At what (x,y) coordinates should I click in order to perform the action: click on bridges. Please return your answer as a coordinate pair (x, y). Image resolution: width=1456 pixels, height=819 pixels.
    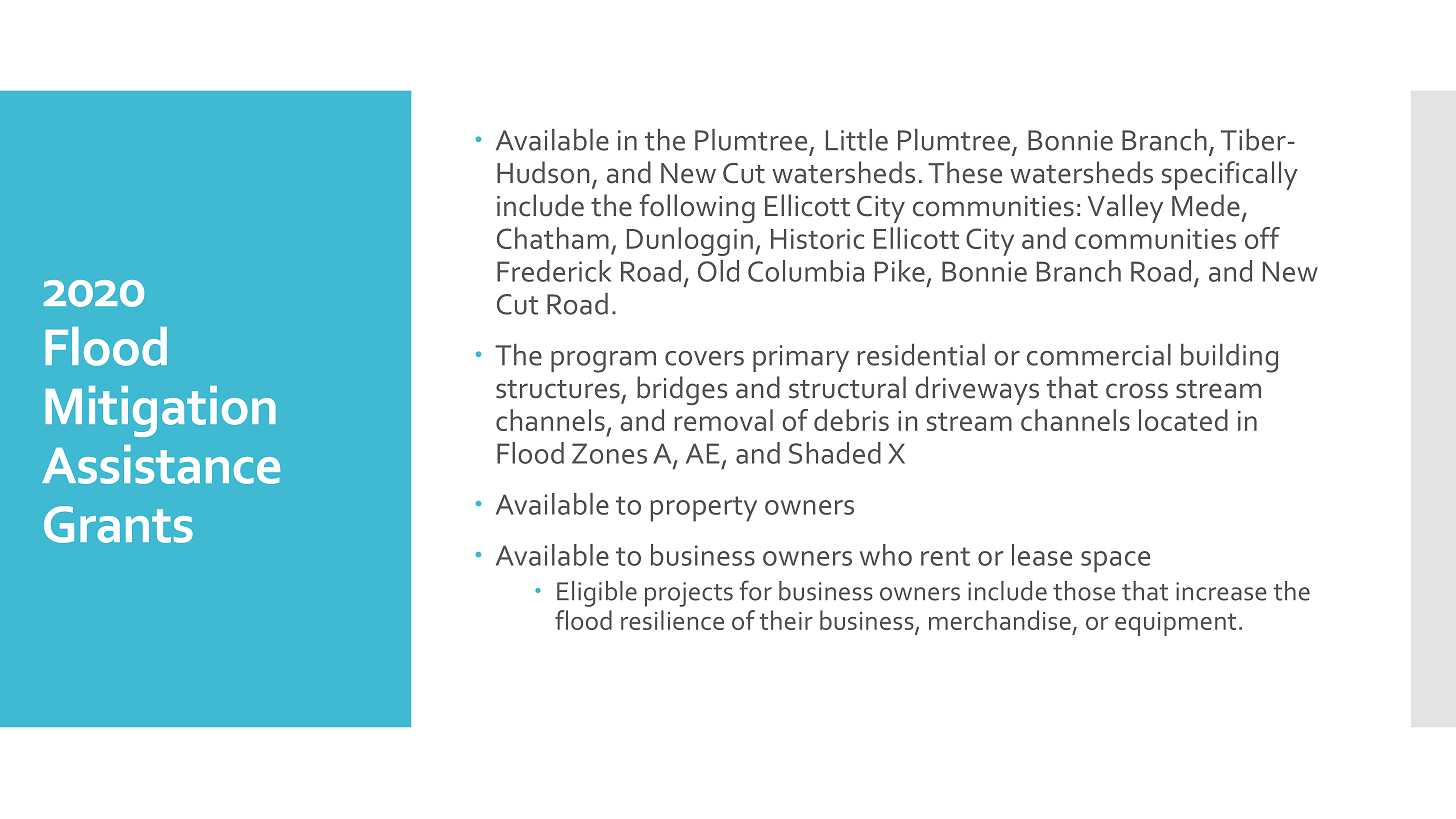
    Looking at the image, I should click on (682, 390).
